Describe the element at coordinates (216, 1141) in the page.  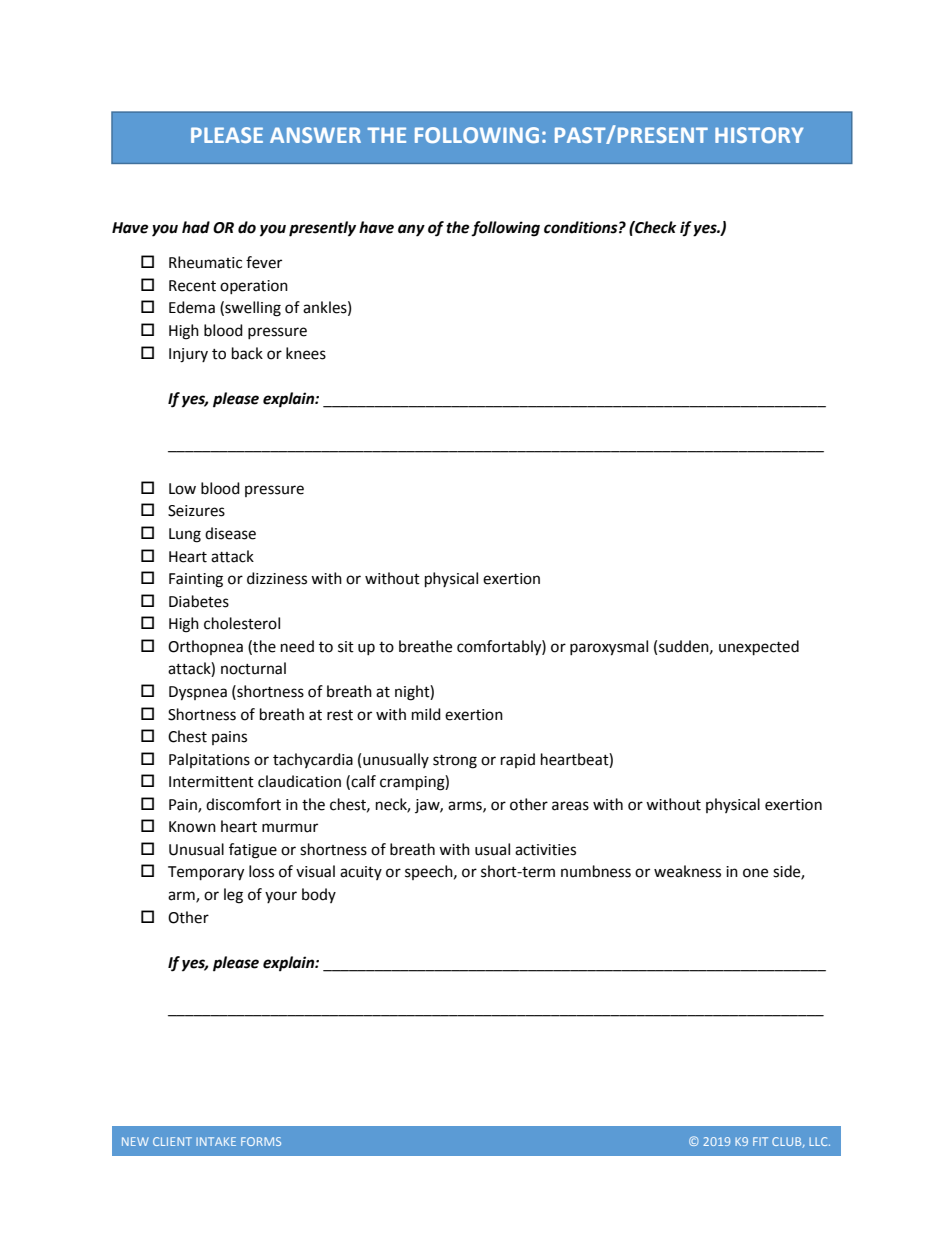
I see `INTAKE` at that location.
